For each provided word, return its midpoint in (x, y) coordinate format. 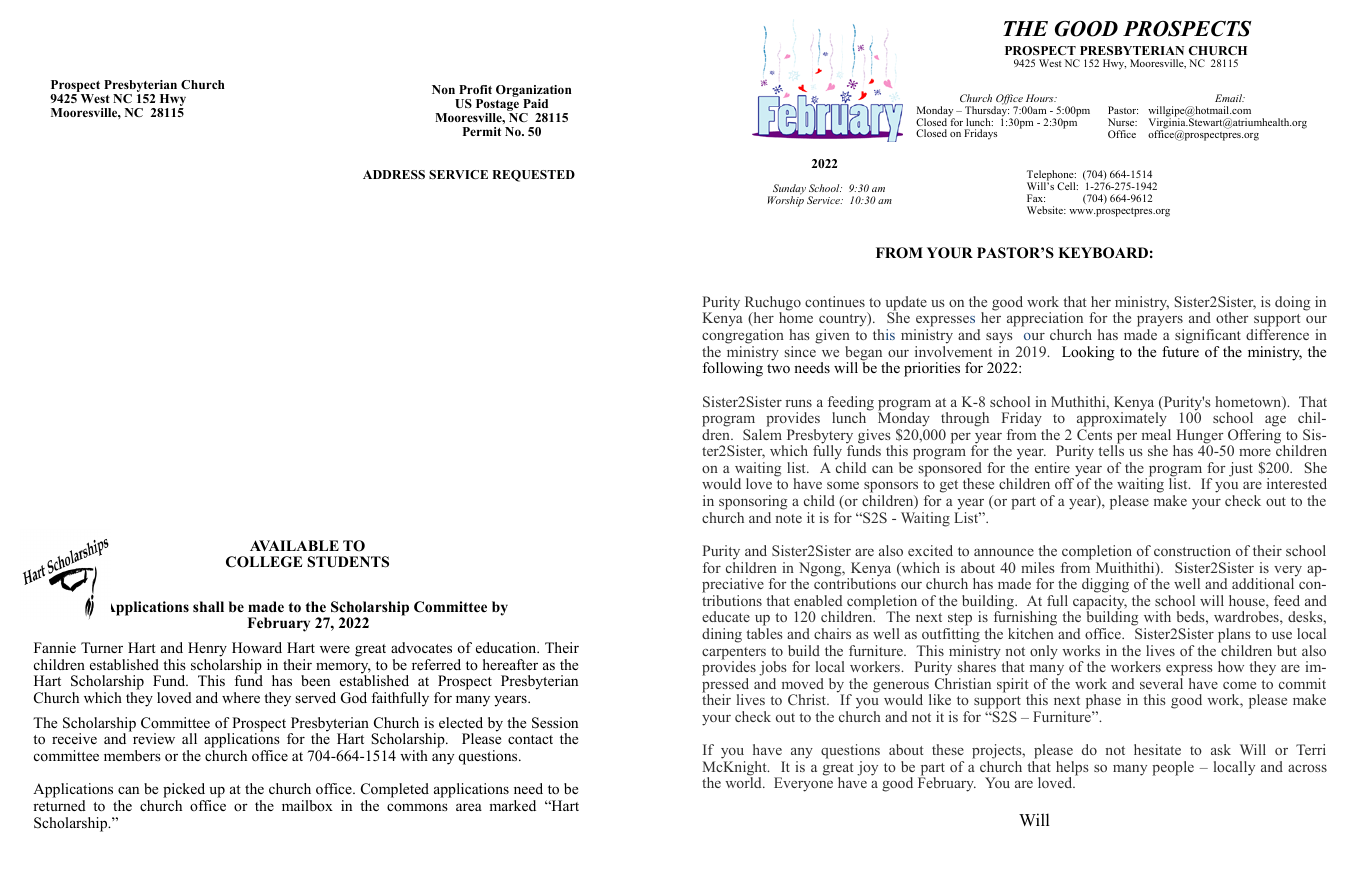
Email (1230, 98)
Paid (535, 103)
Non (443, 89)
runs (799, 403)
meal (1156, 434)
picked (184, 790)
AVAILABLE (294, 545)
